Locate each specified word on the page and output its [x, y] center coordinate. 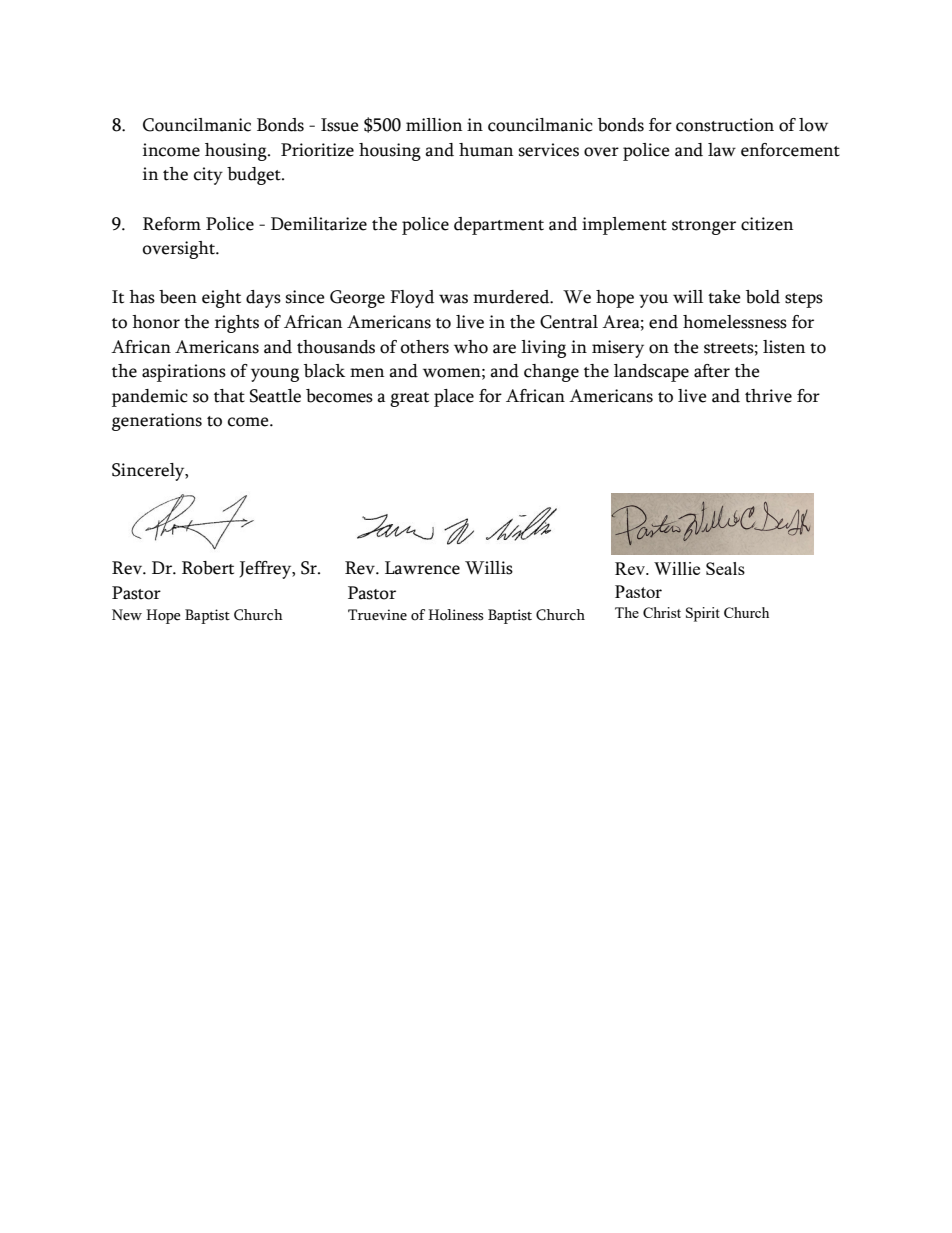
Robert [208, 568]
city [208, 176]
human [486, 150]
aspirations [184, 373]
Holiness [456, 615]
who [471, 347]
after [712, 371]
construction [725, 125]
